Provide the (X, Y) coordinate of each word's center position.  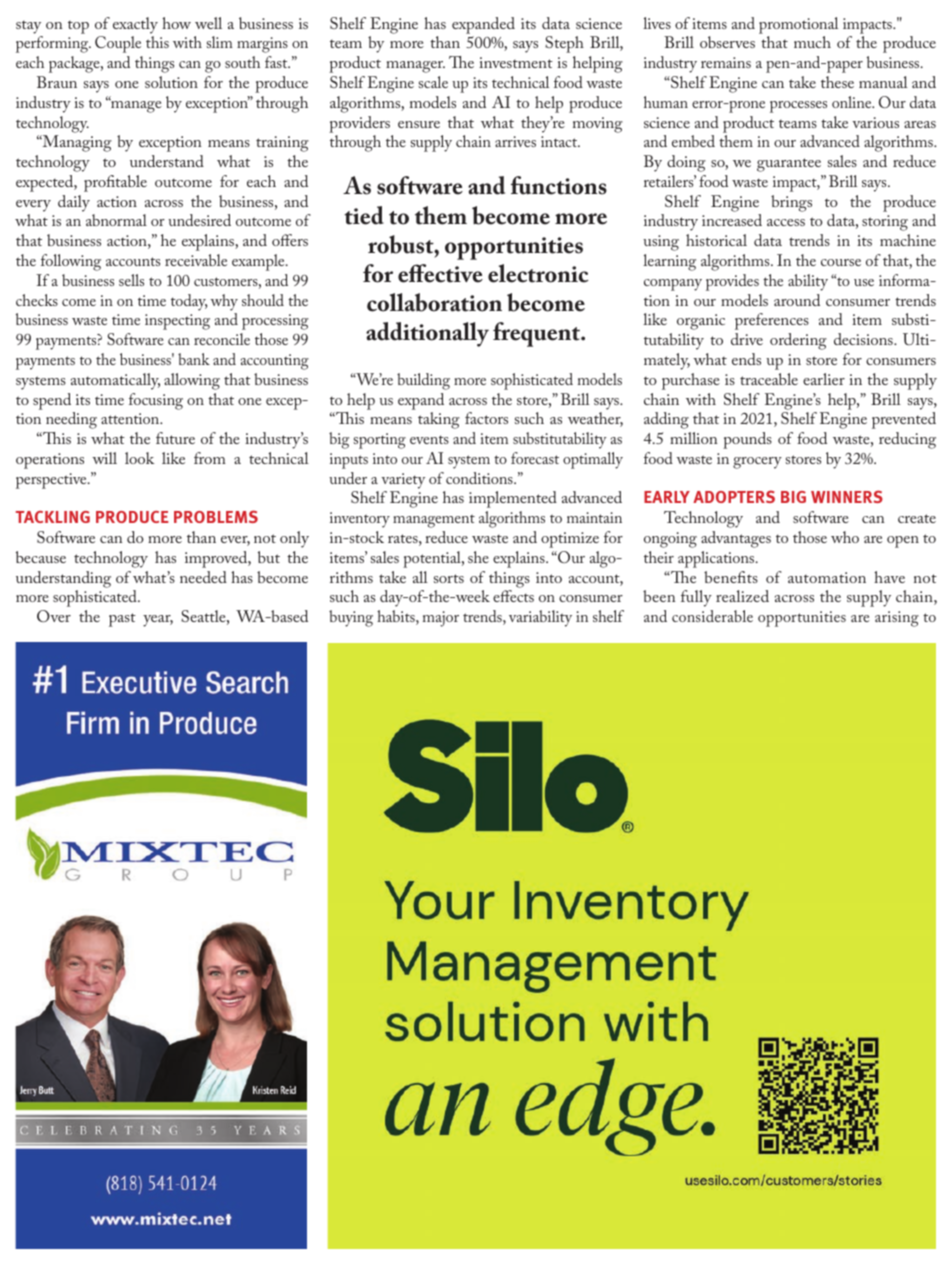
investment (516, 62)
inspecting (177, 322)
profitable (115, 183)
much (812, 42)
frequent (538, 334)
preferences (772, 321)
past (122, 620)
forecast (535, 458)
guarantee (789, 165)
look (139, 458)
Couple (118, 44)
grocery (757, 463)
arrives (515, 141)
